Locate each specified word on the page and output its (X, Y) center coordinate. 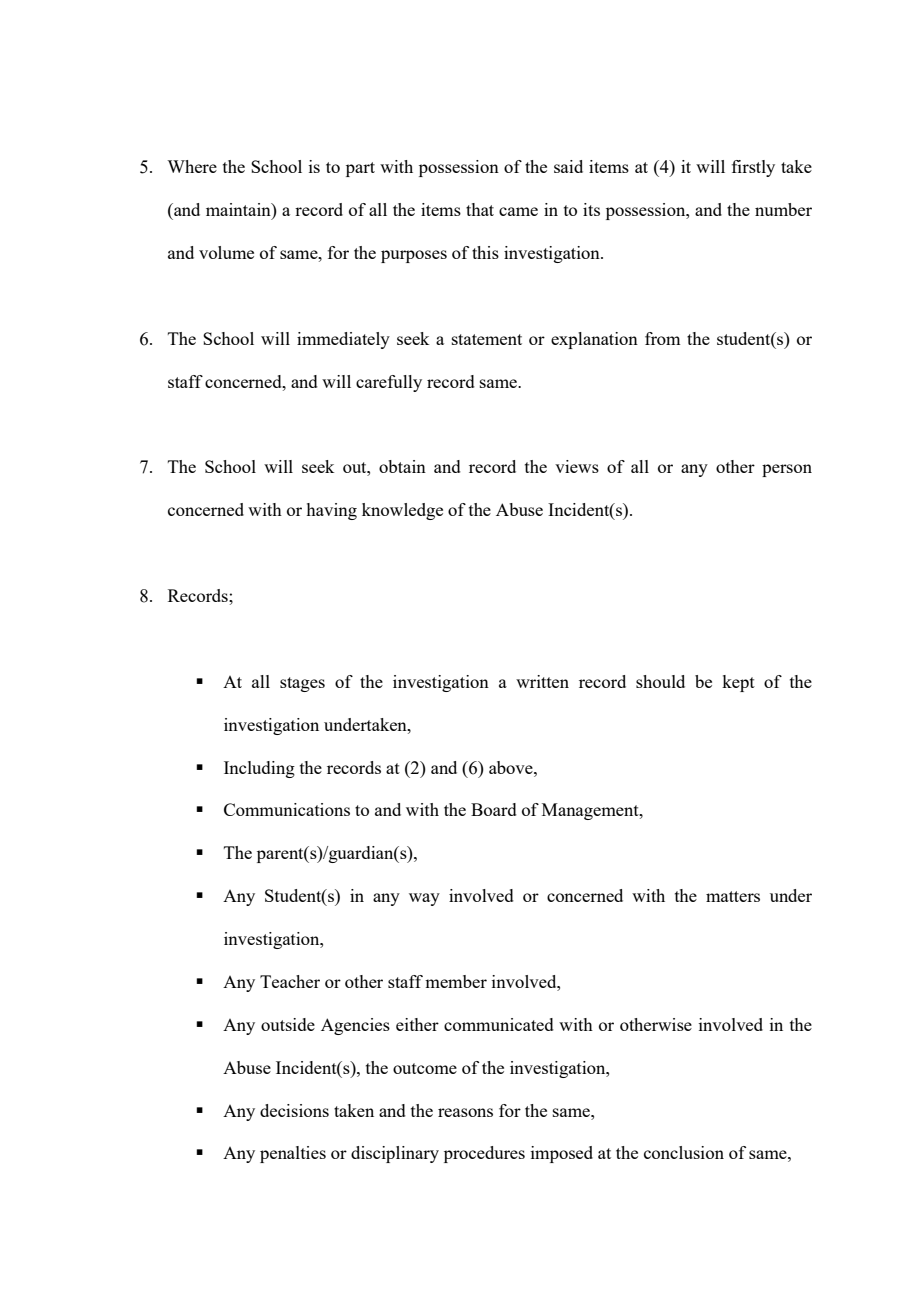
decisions (294, 1110)
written (542, 681)
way (424, 899)
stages (302, 684)
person (787, 470)
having (331, 511)
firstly (753, 168)
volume (226, 252)
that (480, 209)
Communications (287, 809)
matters (733, 896)
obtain (402, 466)
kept (738, 683)
